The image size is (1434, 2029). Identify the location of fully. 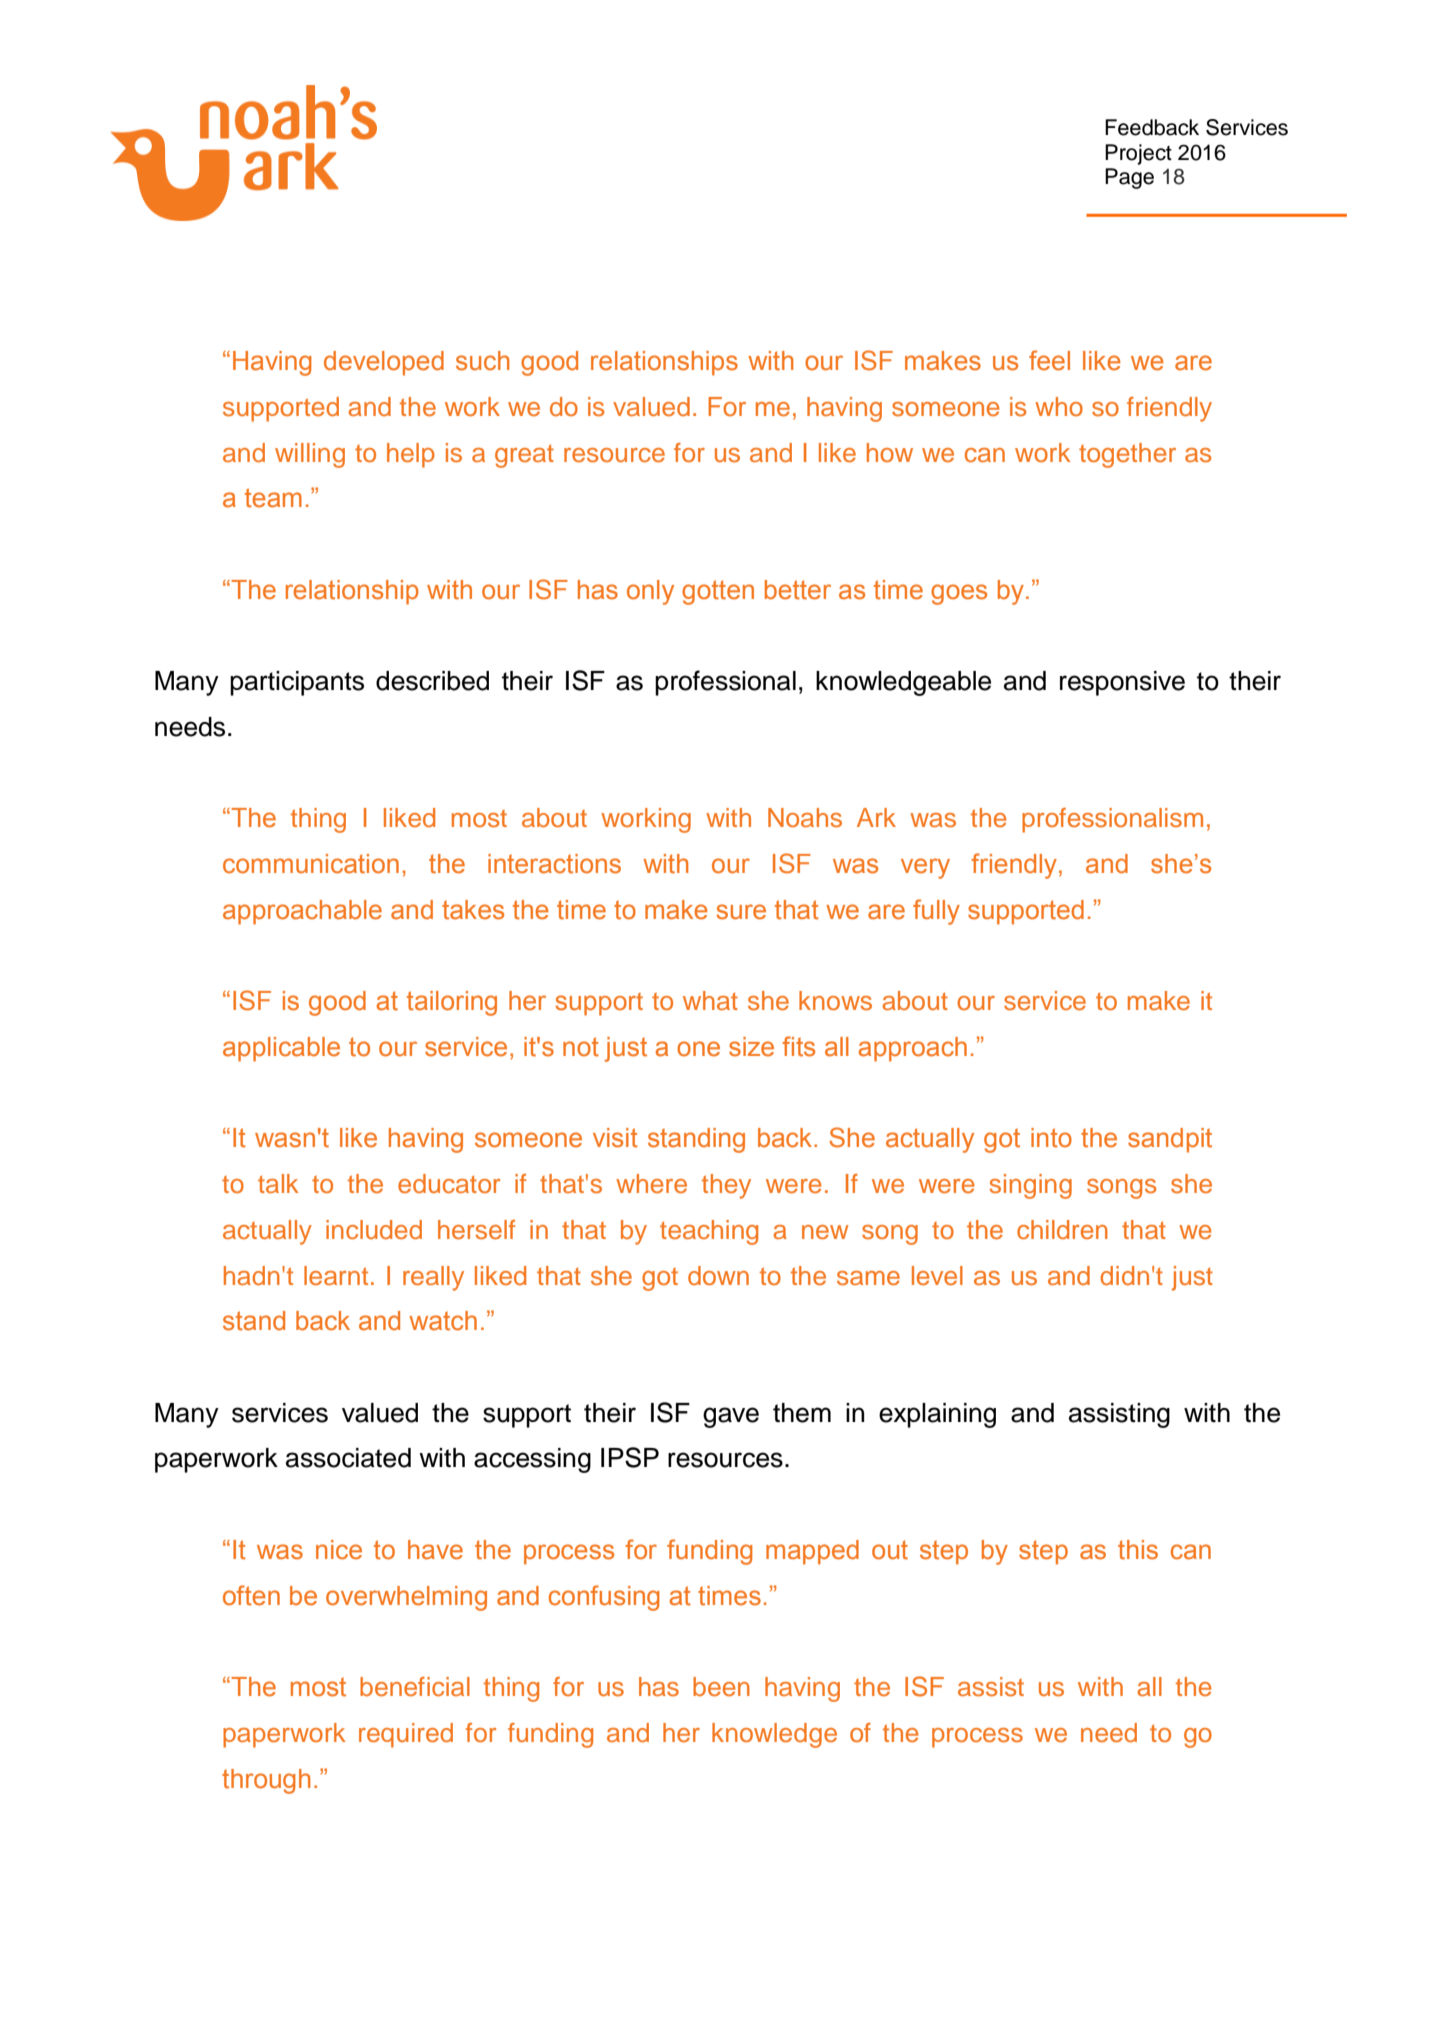
(936, 912).
